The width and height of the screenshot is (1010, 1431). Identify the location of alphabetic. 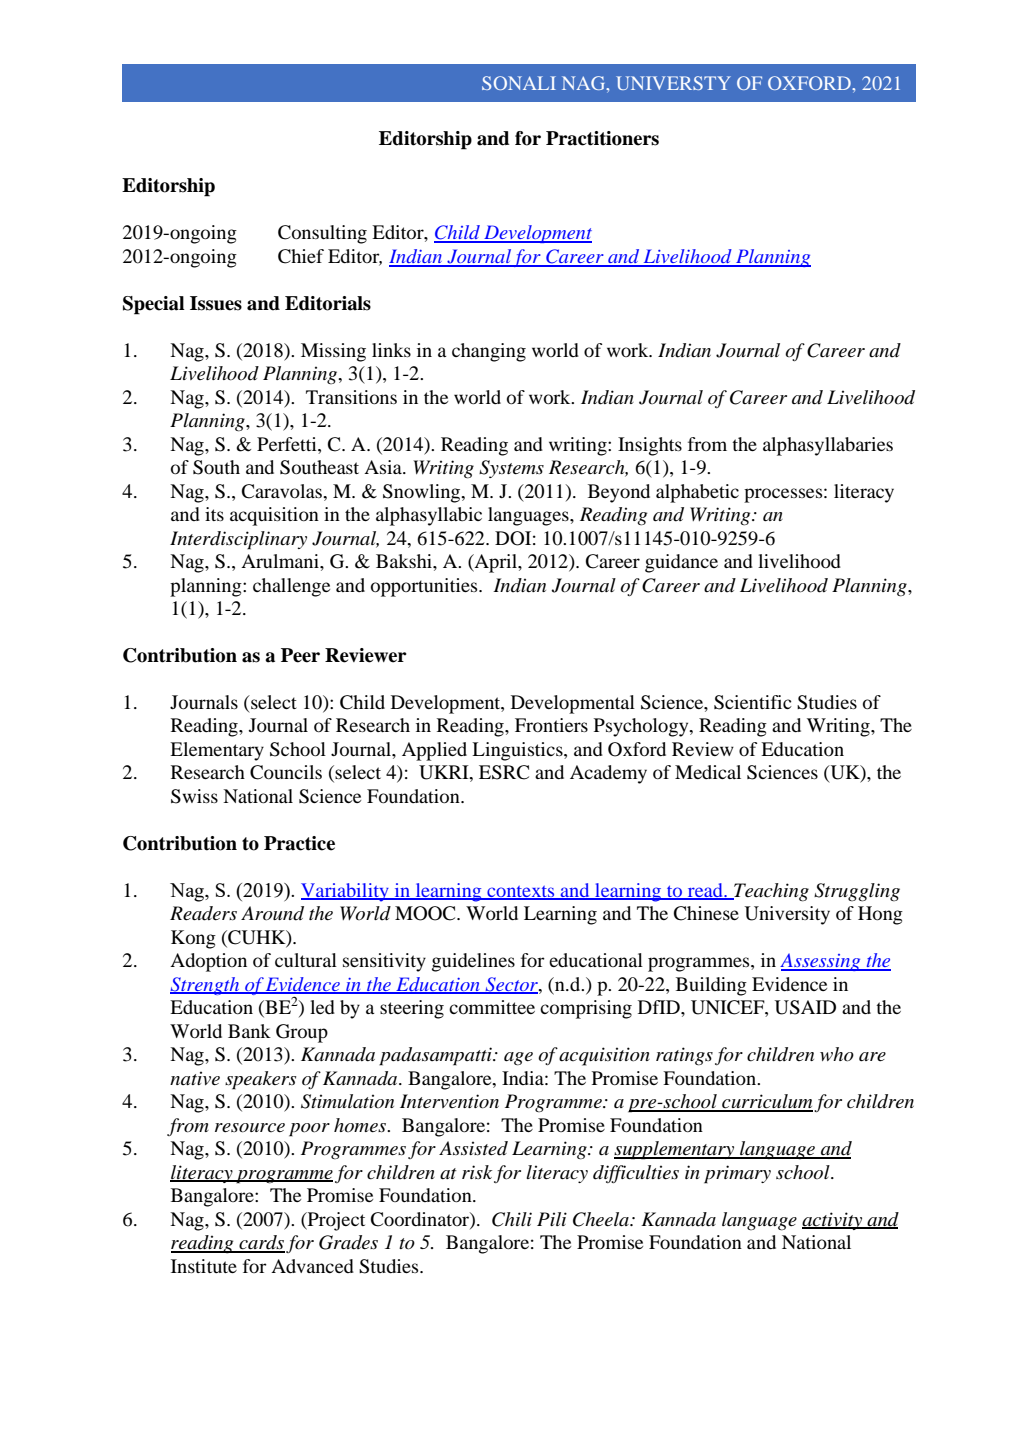
(697, 493).
